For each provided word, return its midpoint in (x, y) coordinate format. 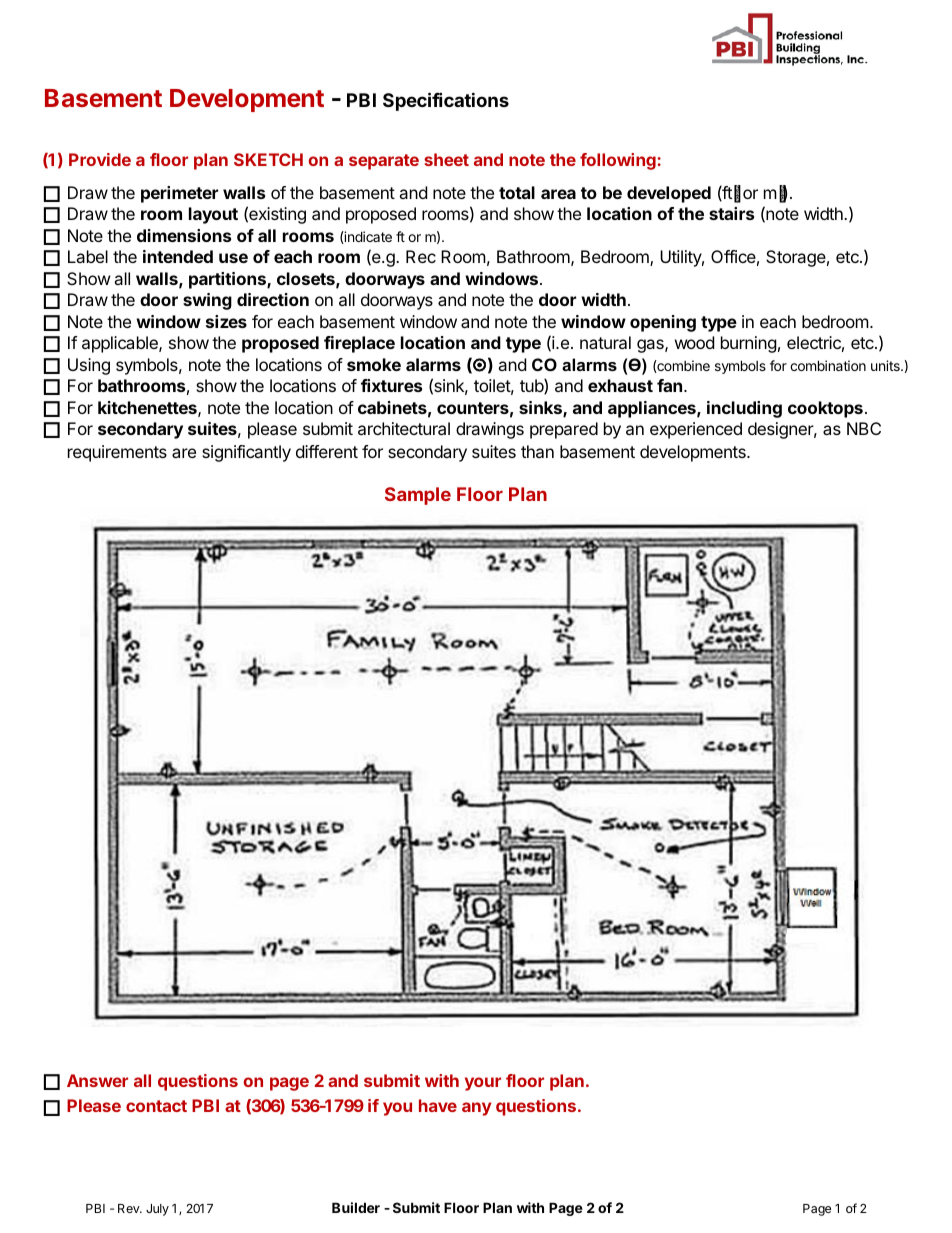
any (476, 1109)
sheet (446, 159)
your (483, 1084)
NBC (864, 428)
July (157, 1210)
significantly (246, 453)
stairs (731, 213)
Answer (97, 1080)
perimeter (179, 194)
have (438, 1105)
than (537, 451)
